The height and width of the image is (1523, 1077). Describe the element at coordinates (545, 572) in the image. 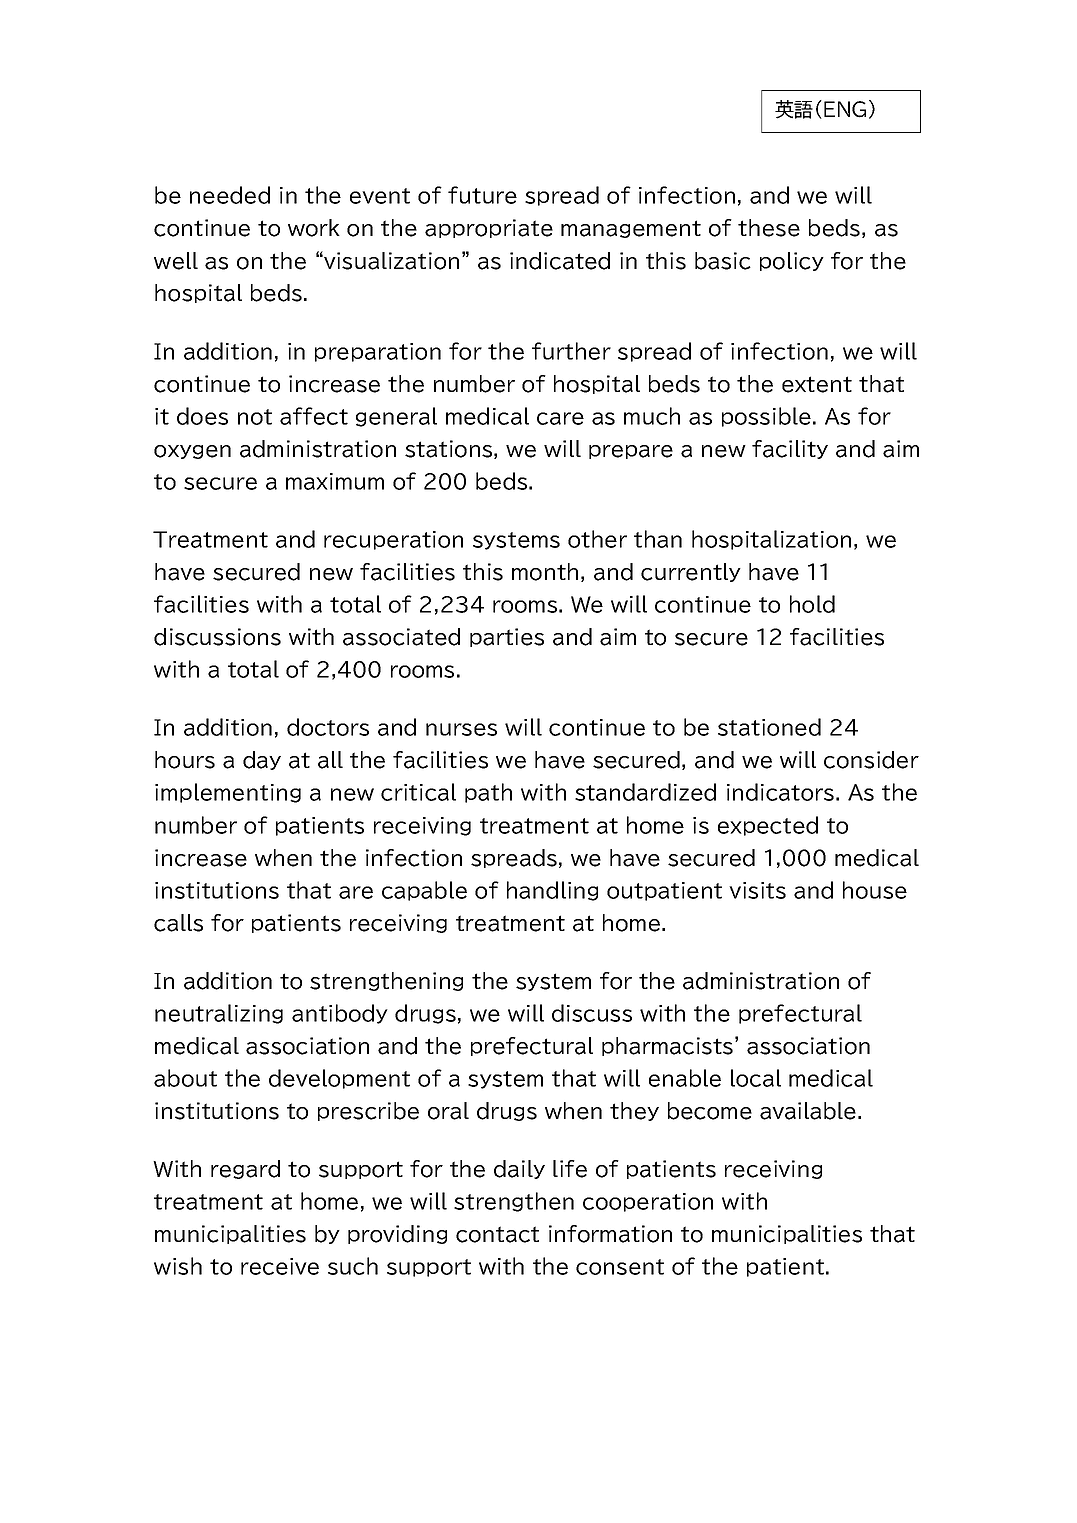

I see `month` at that location.
